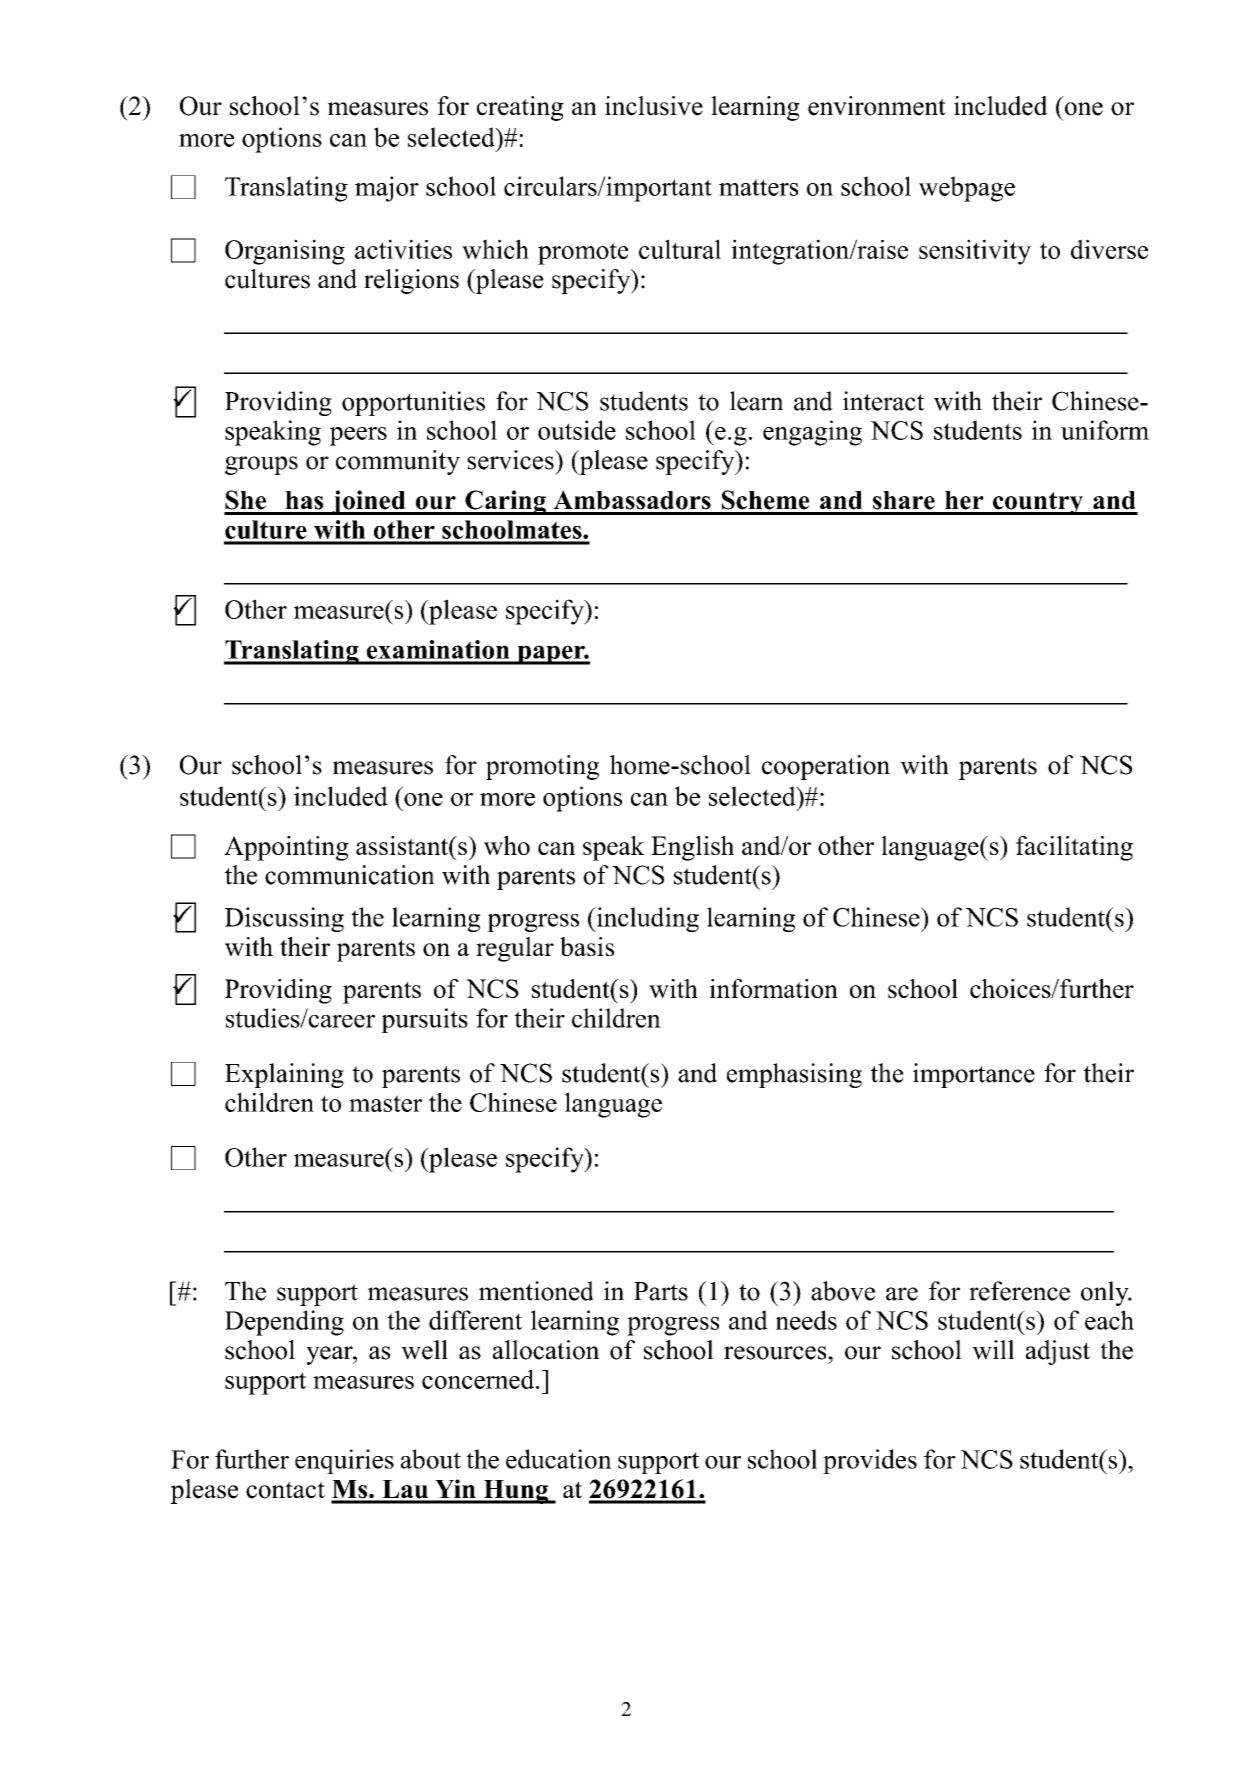 This document has width=1253, height=1772. I want to click on country, so click(1038, 503).
